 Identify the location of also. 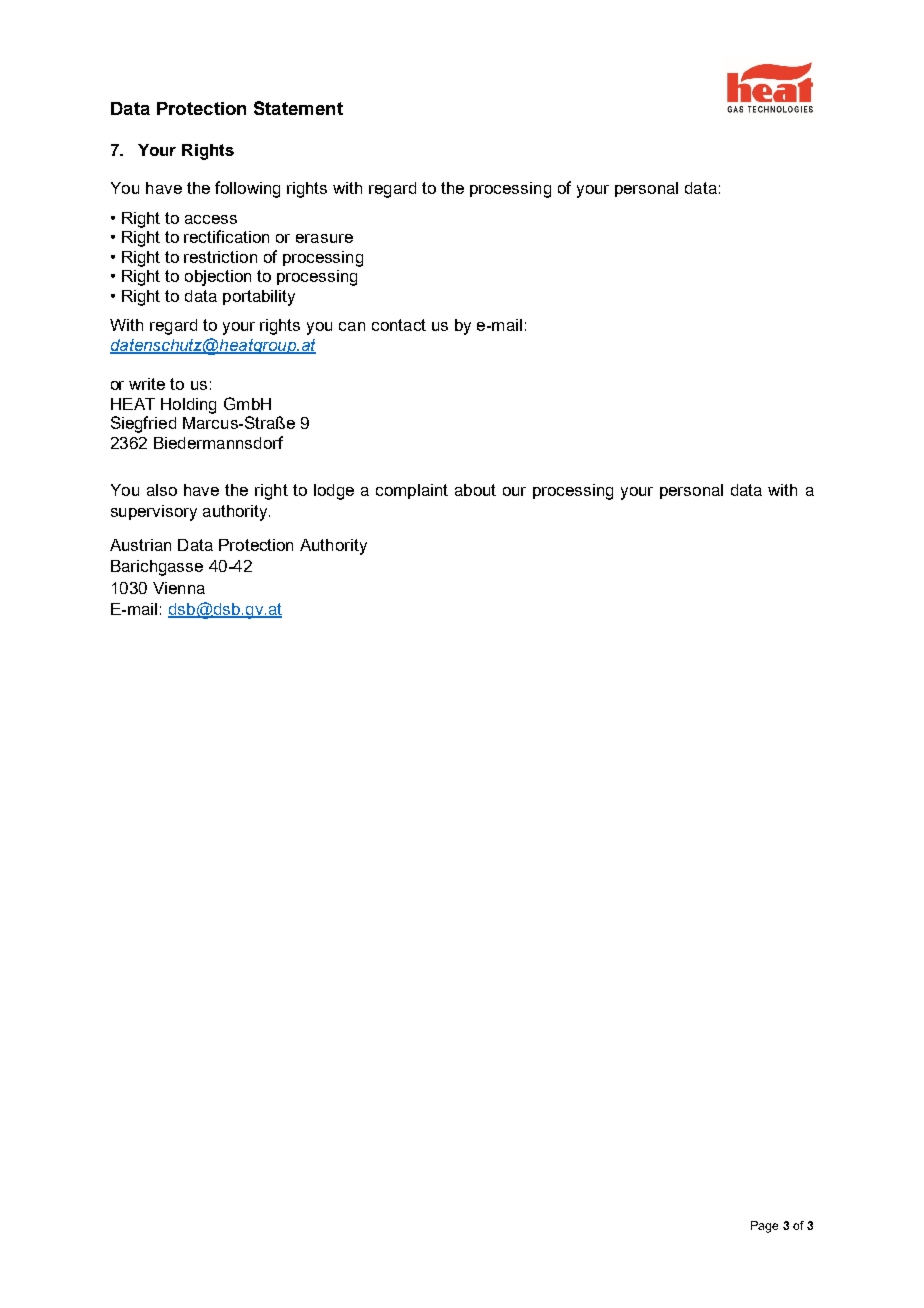
(162, 490).
